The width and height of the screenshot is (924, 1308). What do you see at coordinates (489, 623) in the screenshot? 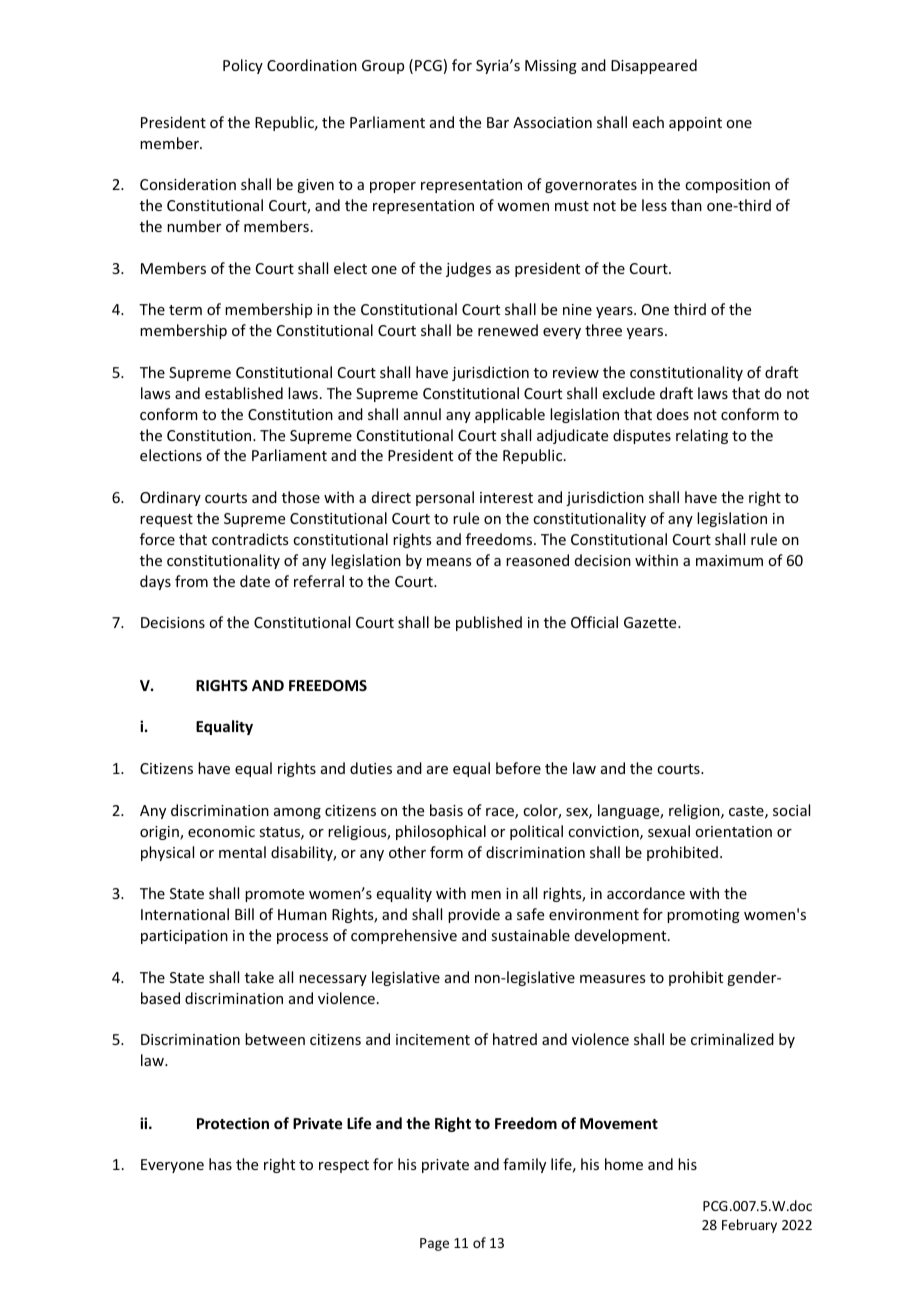
I see `published` at bounding box center [489, 623].
